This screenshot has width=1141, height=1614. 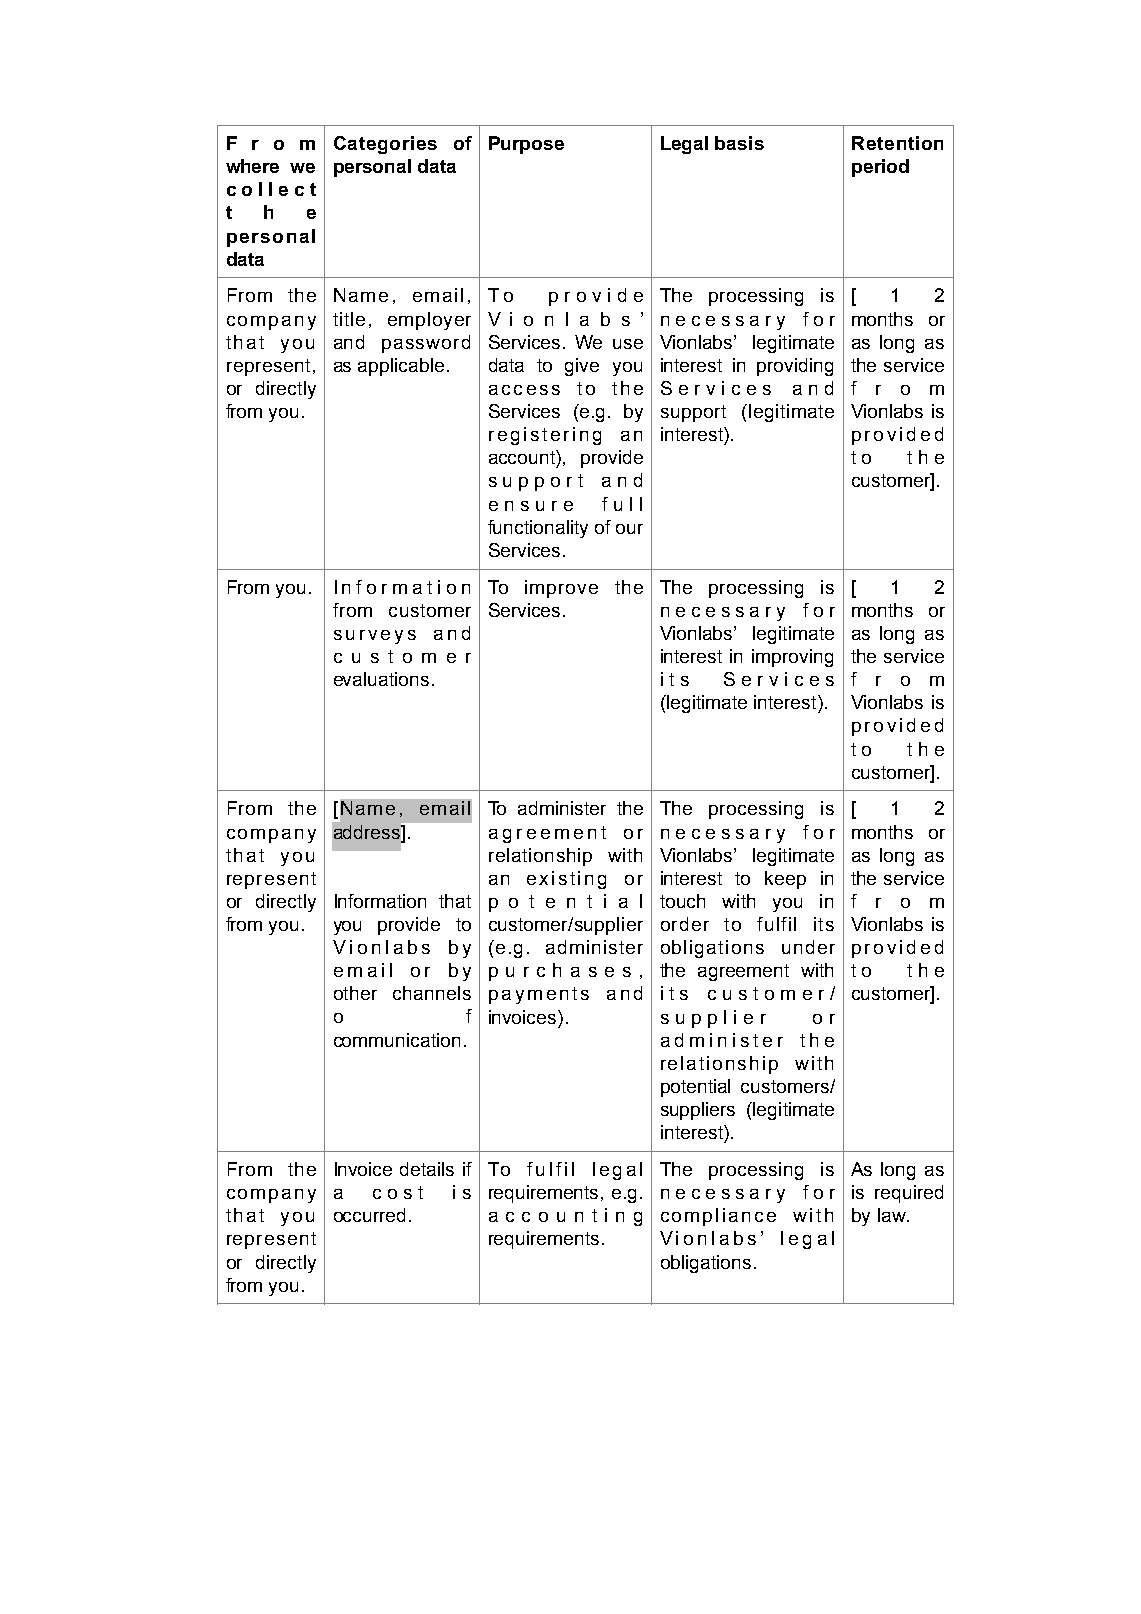 What do you see at coordinates (893, 1215) in the screenshot?
I see `law` at bounding box center [893, 1215].
